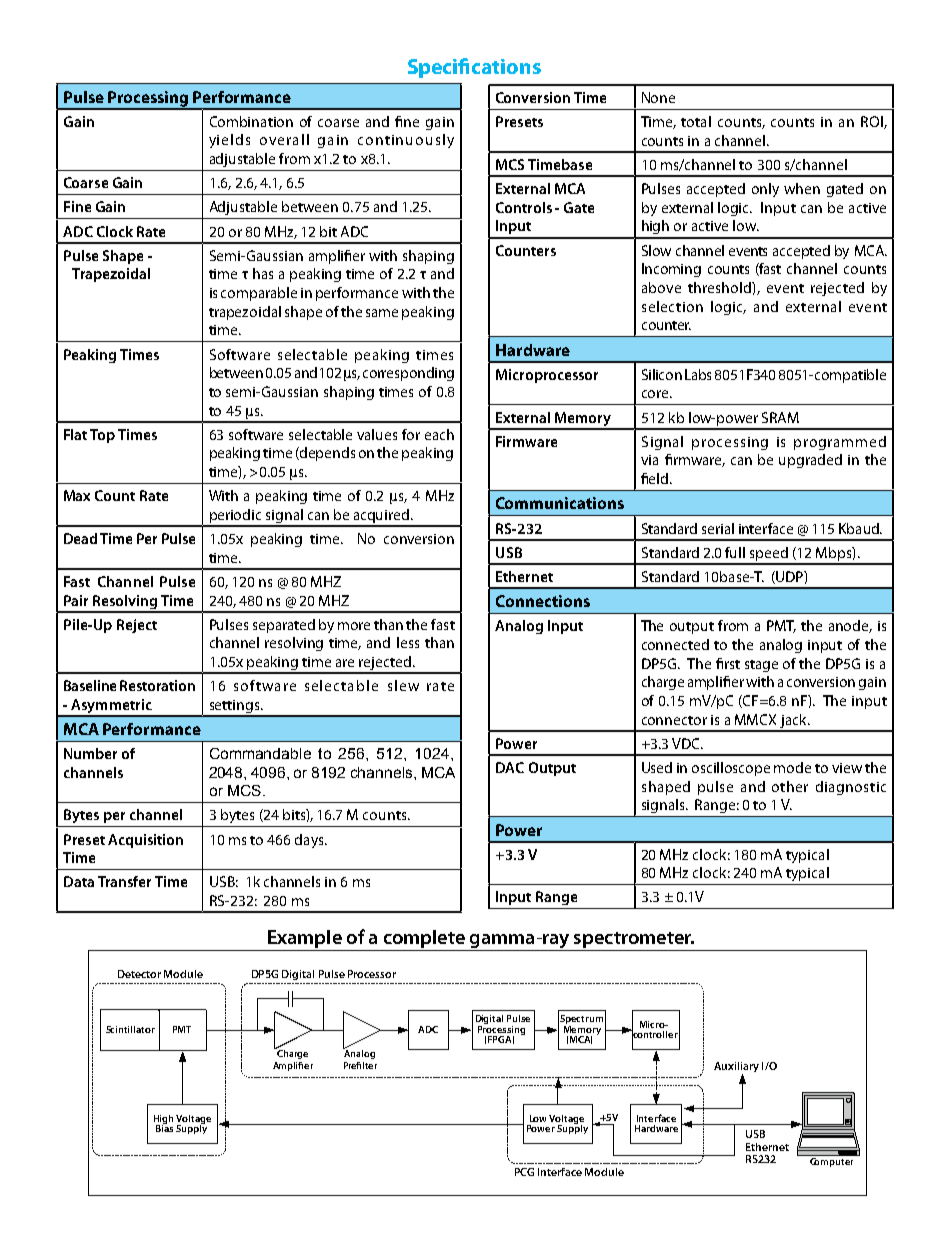 This screenshot has height=1233, width=952. Describe the element at coordinates (696, 121) in the screenshot. I see `total` at that location.
